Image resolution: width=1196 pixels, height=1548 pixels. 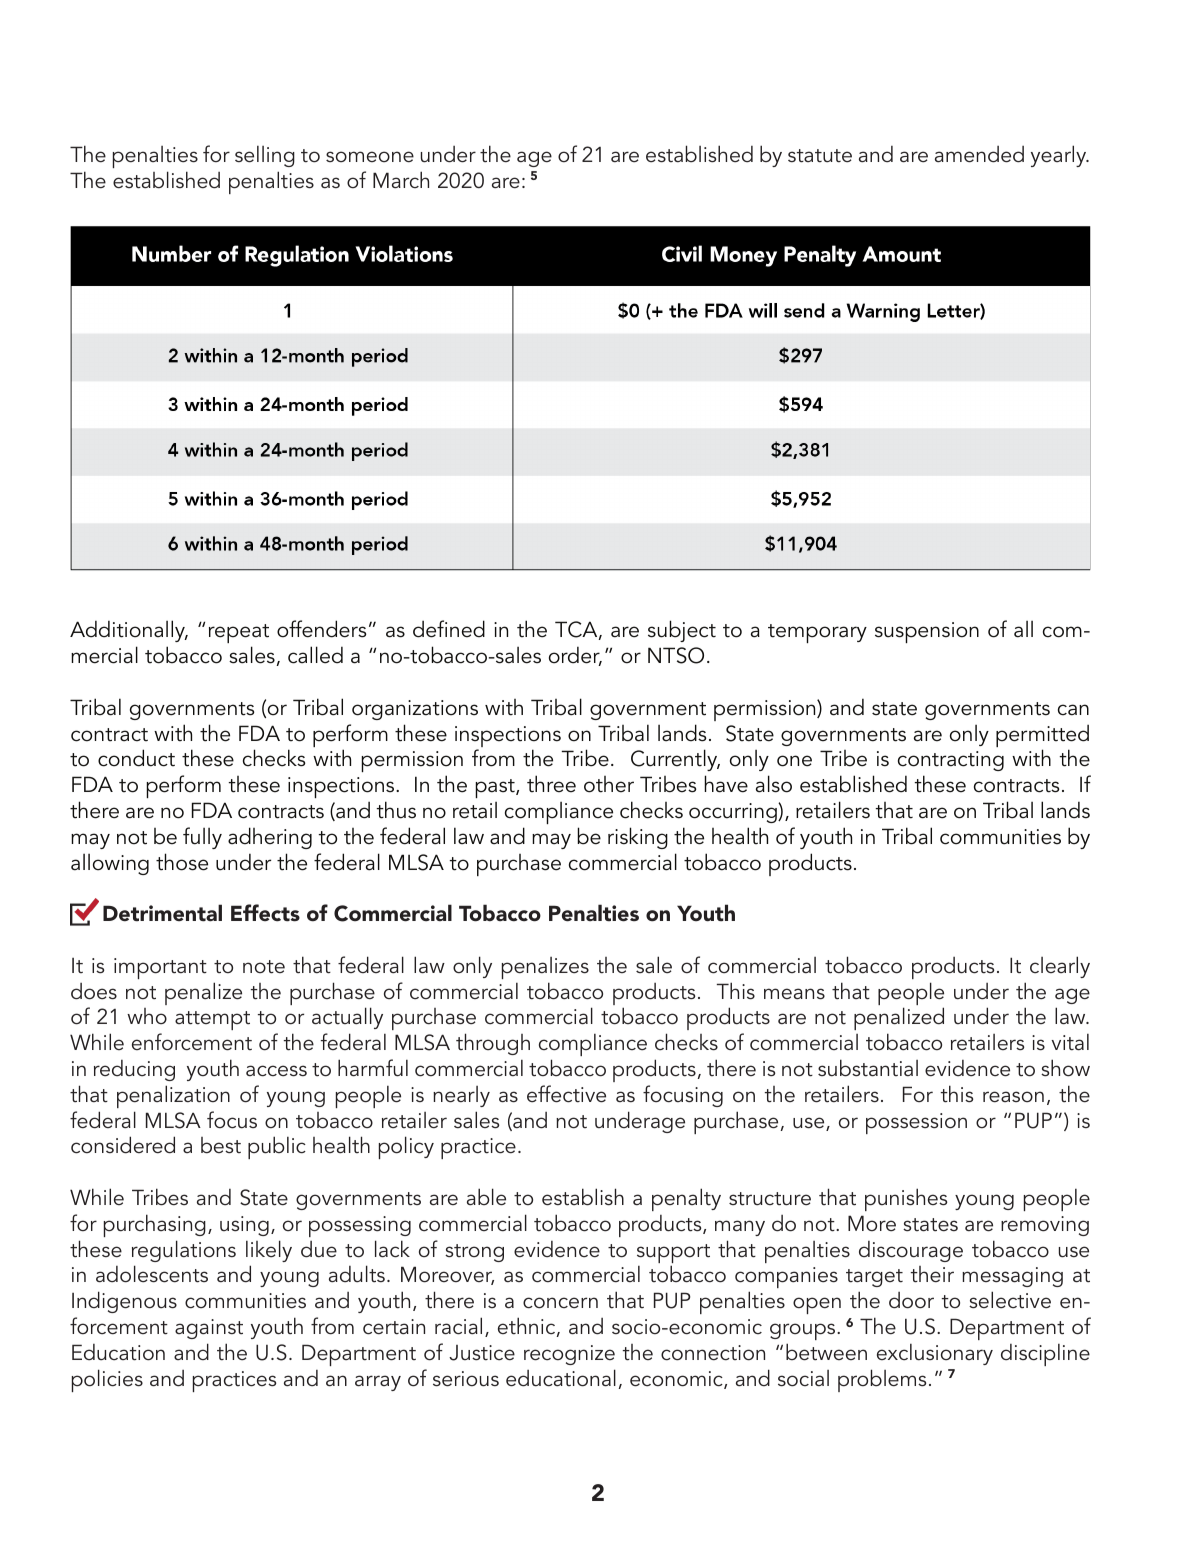 What do you see at coordinates (221, 1145) in the document?
I see `best` at bounding box center [221, 1145].
